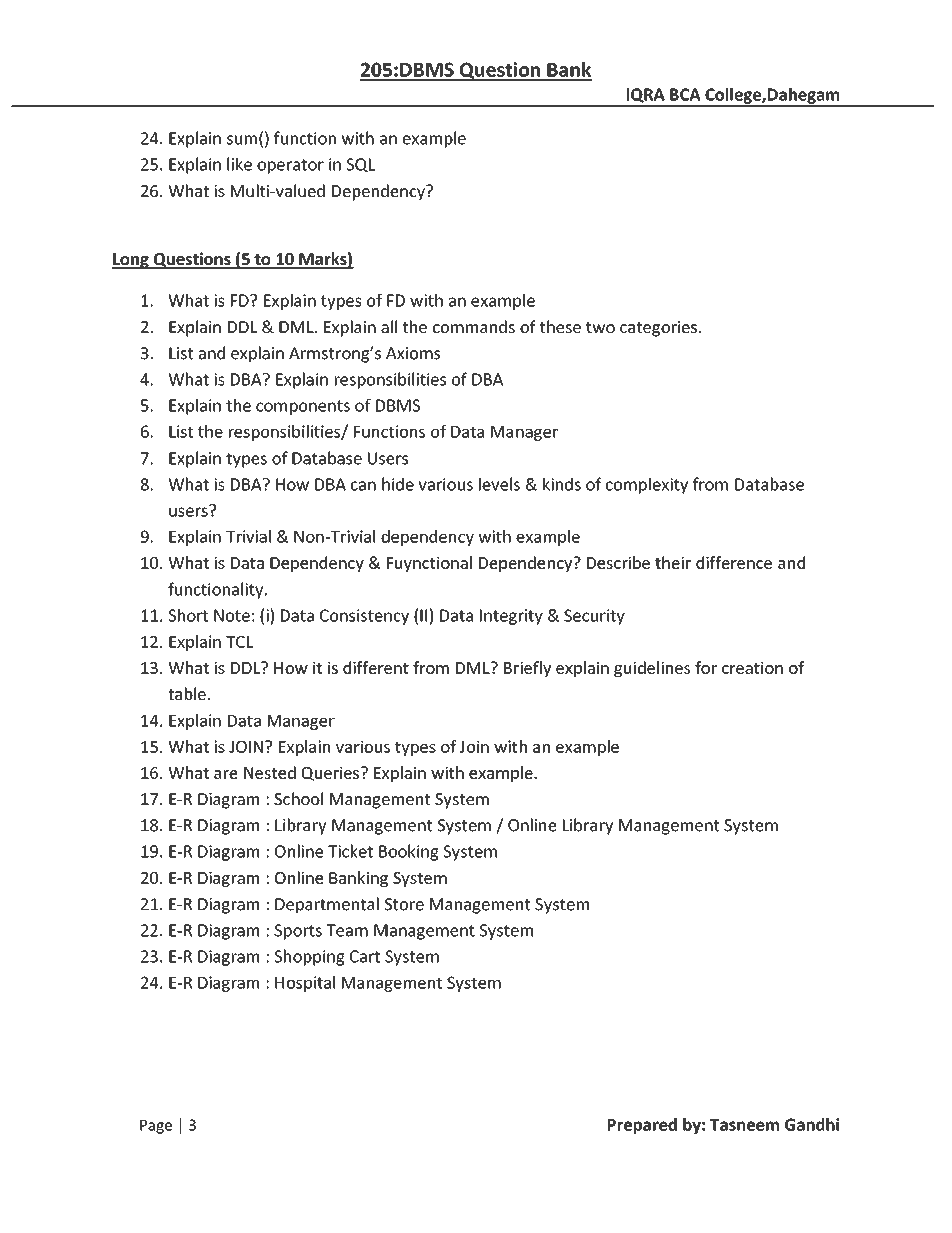 The image size is (952, 1233). Describe the element at coordinates (685, 94) in the screenshot. I see `BCA` at that location.
